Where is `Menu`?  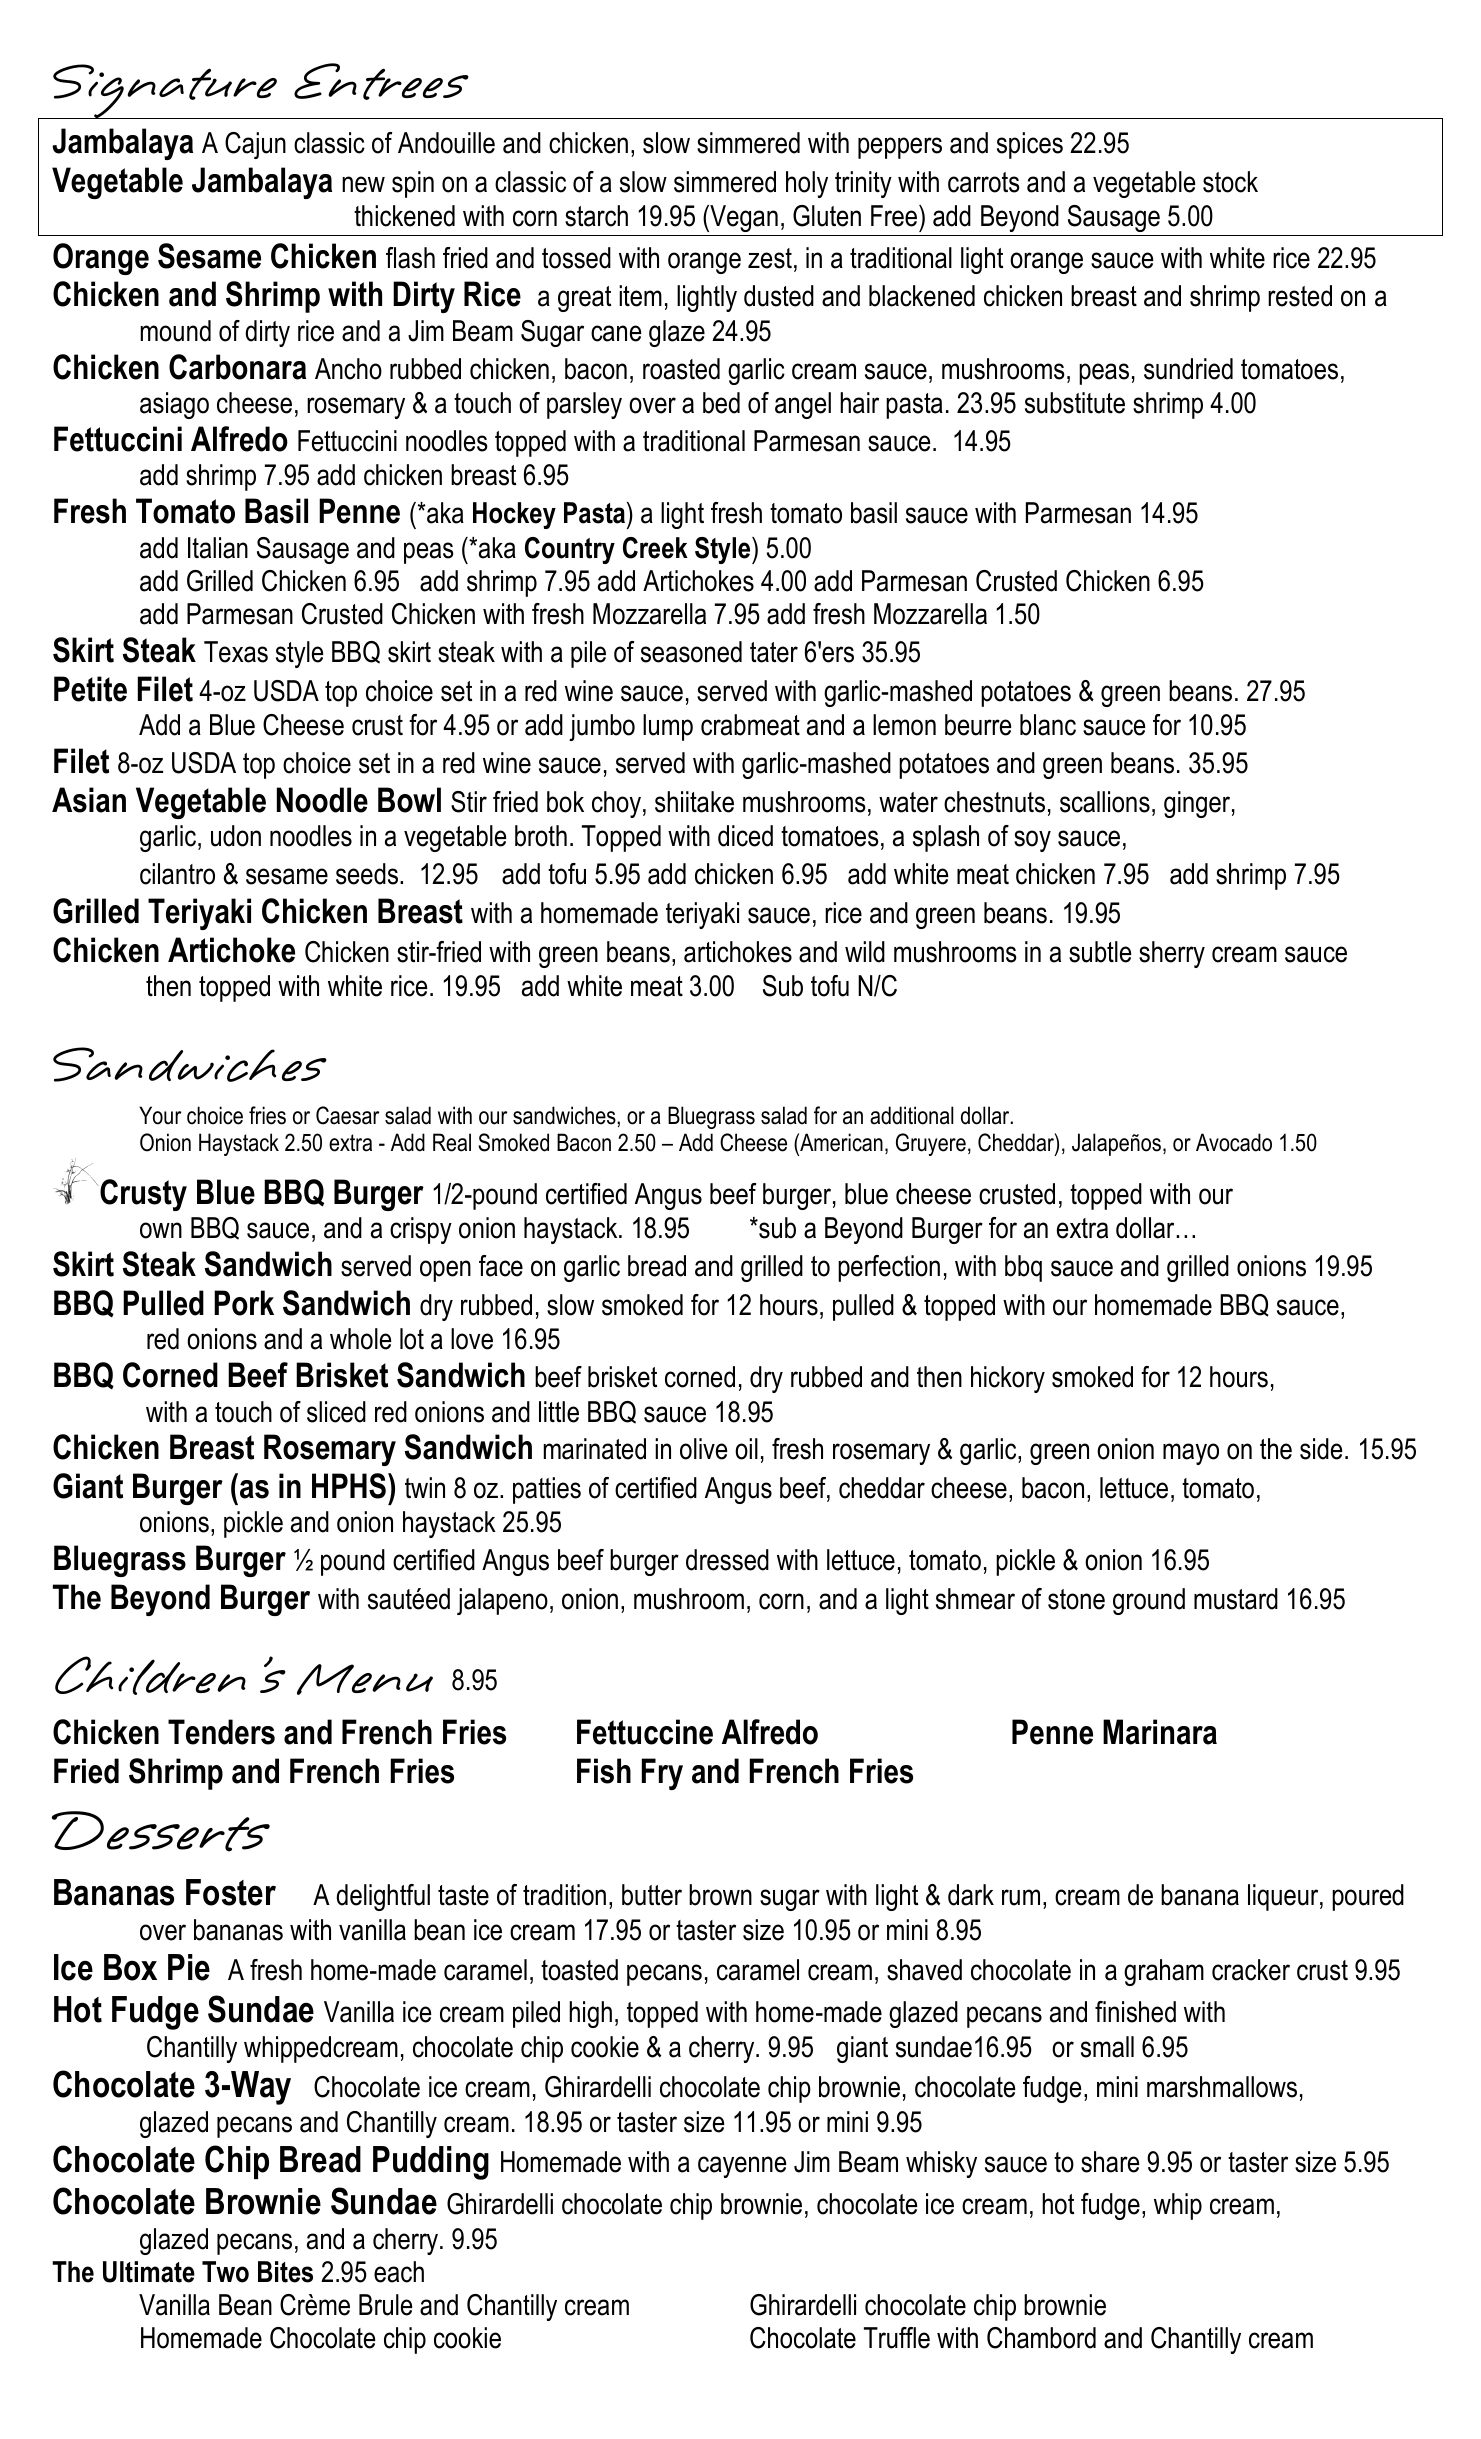
Menu is located at coordinates (365, 1679).
